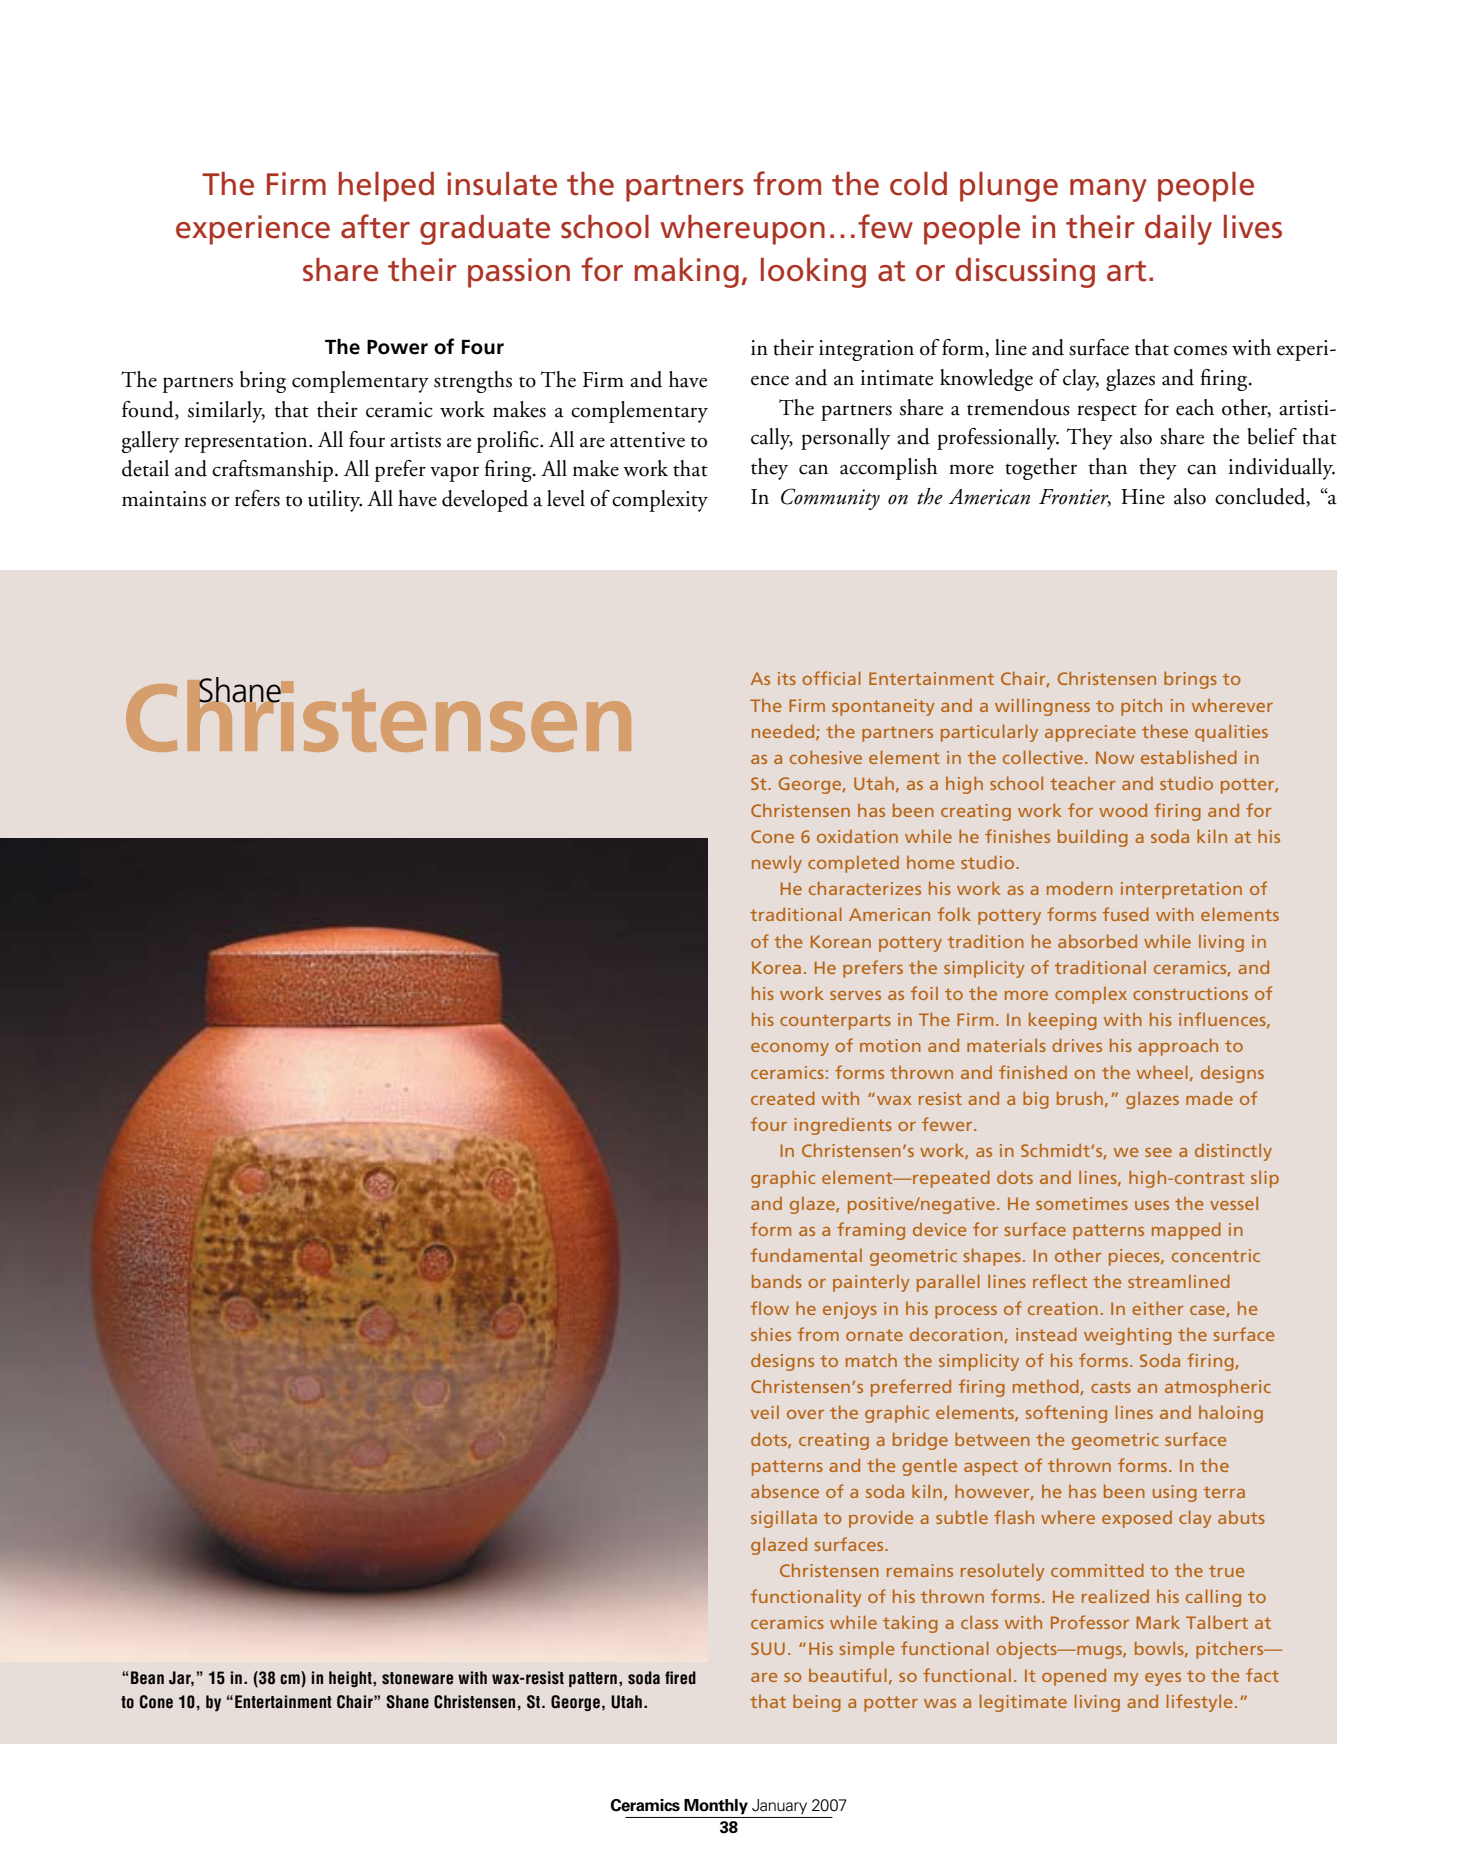 Image resolution: width=1458 pixels, height=1866 pixels. What do you see at coordinates (335, 501) in the screenshot?
I see `utility` at bounding box center [335, 501].
